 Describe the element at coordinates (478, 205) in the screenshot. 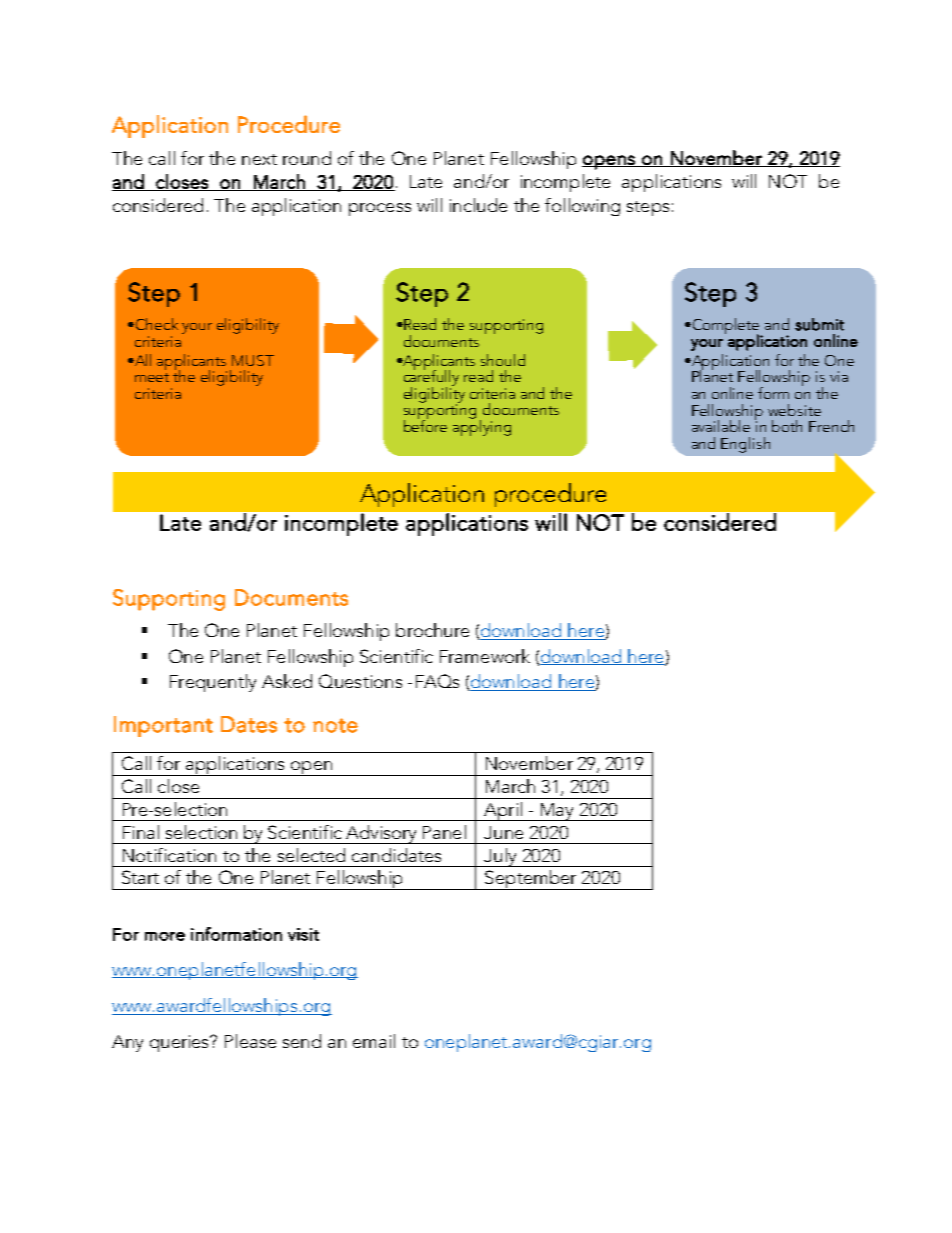

I see `include` at that location.
